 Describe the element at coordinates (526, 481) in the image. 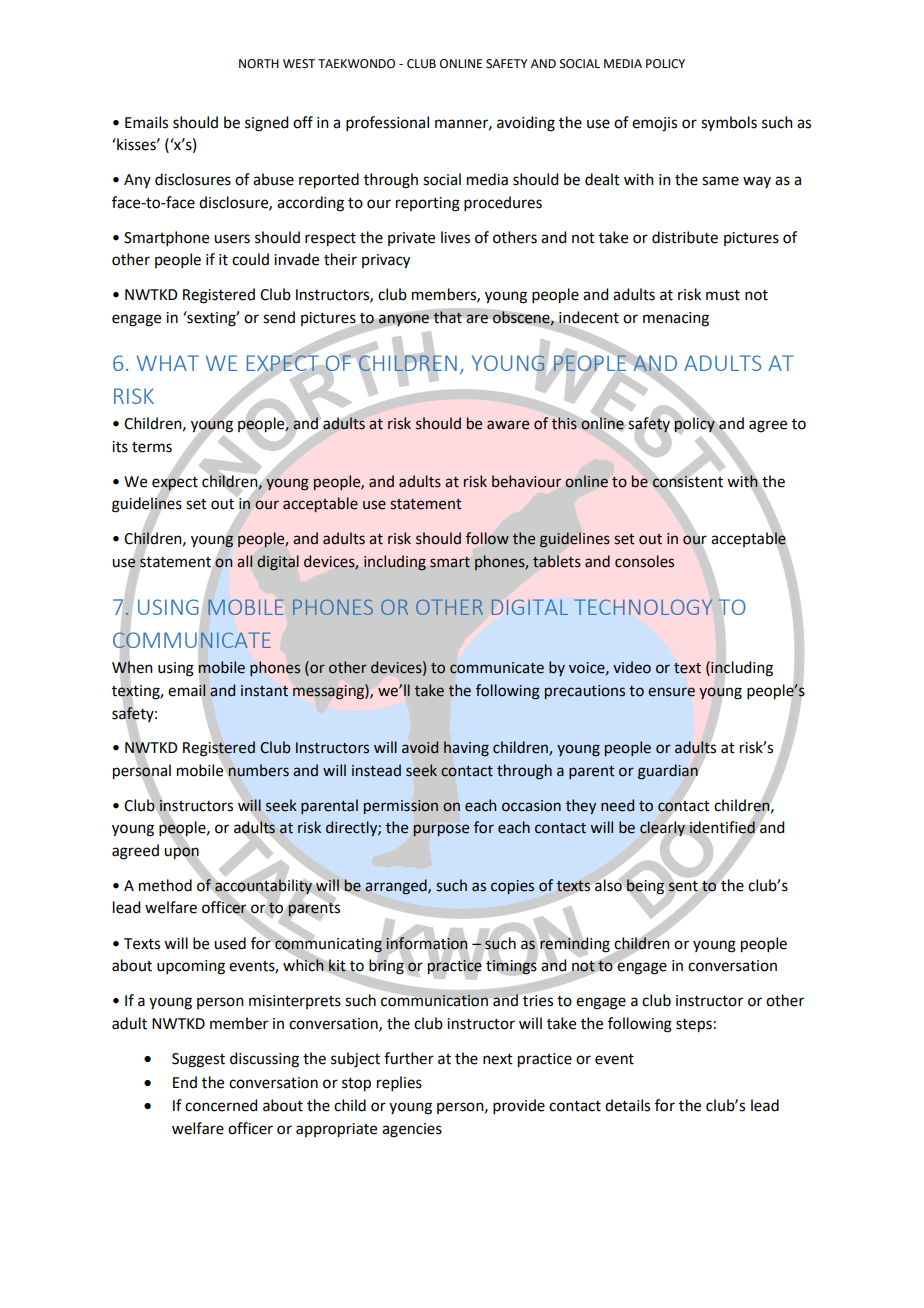

I see `behaviour` at that location.
